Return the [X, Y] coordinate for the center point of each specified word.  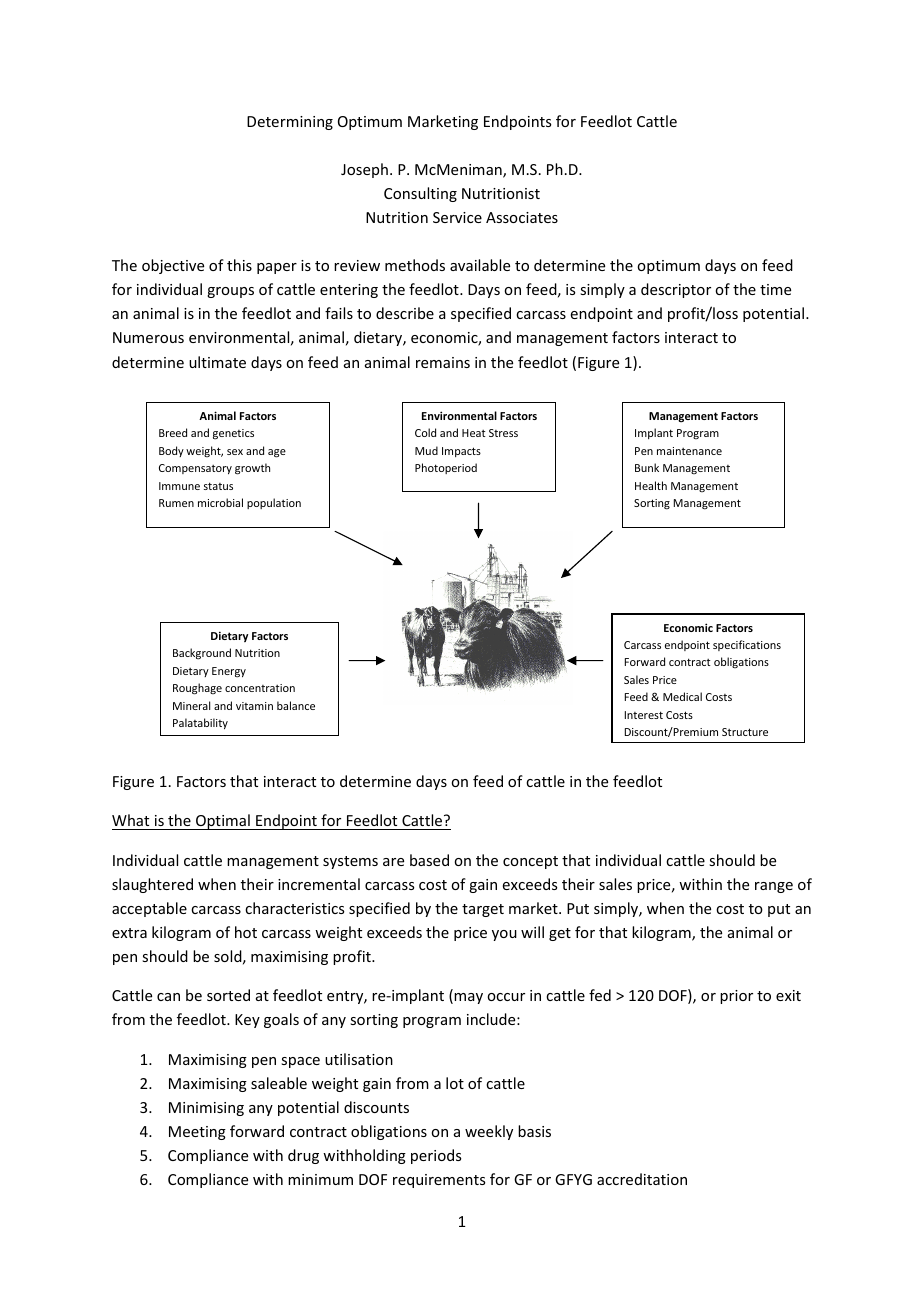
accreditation [642, 1179]
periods [436, 1156]
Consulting [420, 194]
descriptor [676, 290]
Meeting [197, 1133]
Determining [290, 123]
